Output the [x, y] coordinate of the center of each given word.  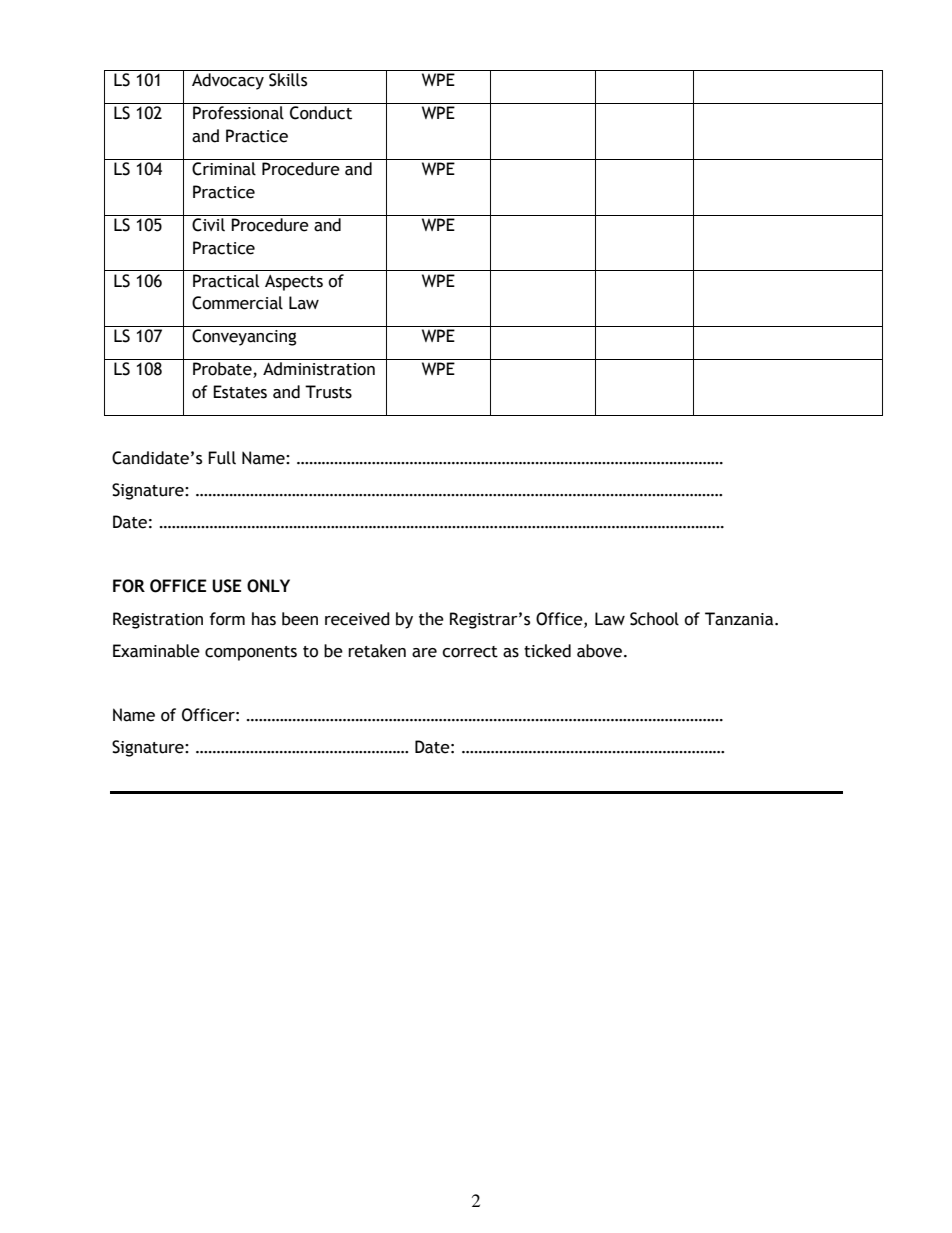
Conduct [321, 113]
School [654, 619]
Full [222, 458]
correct [470, 652]
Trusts [328, 392]
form [227, 619]
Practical [226, 281]
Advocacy [228, 81]
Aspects [294, 283]
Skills [288, 80]
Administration [319, 369]
